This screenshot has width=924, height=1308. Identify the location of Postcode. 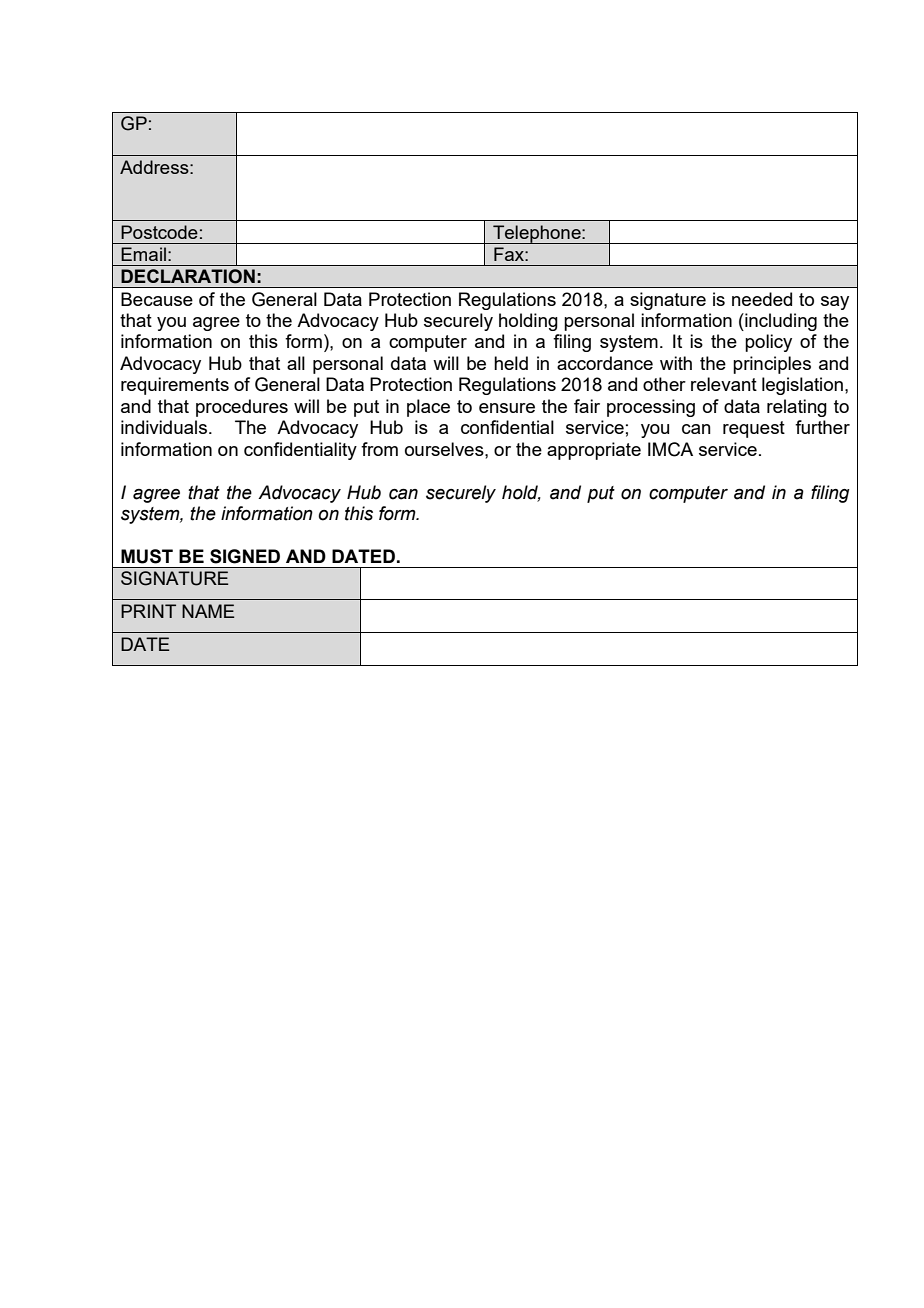
(159, 232).
